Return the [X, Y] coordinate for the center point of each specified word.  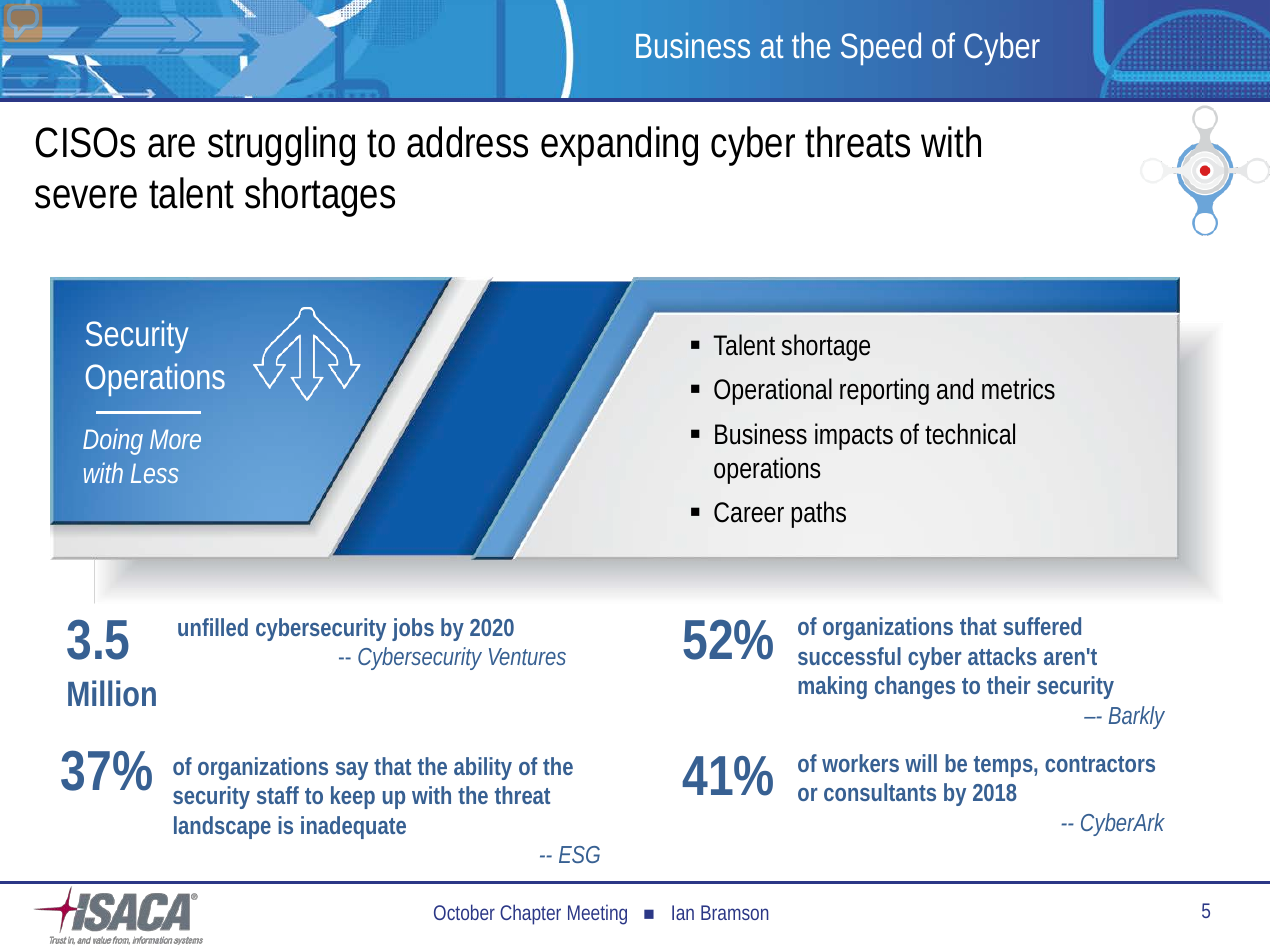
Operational [773, 391]
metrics [1018, 389]
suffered [1042, 626]
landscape [222, 827]
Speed [881, 48]
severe [86, 197]
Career [749, 512]
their [1009, 685]
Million [112, 693]
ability [483, 768]
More [175, 439]
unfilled [213, 627]
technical [970, 434]
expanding [619, 146]
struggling [281, 146]
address [467, 142]
